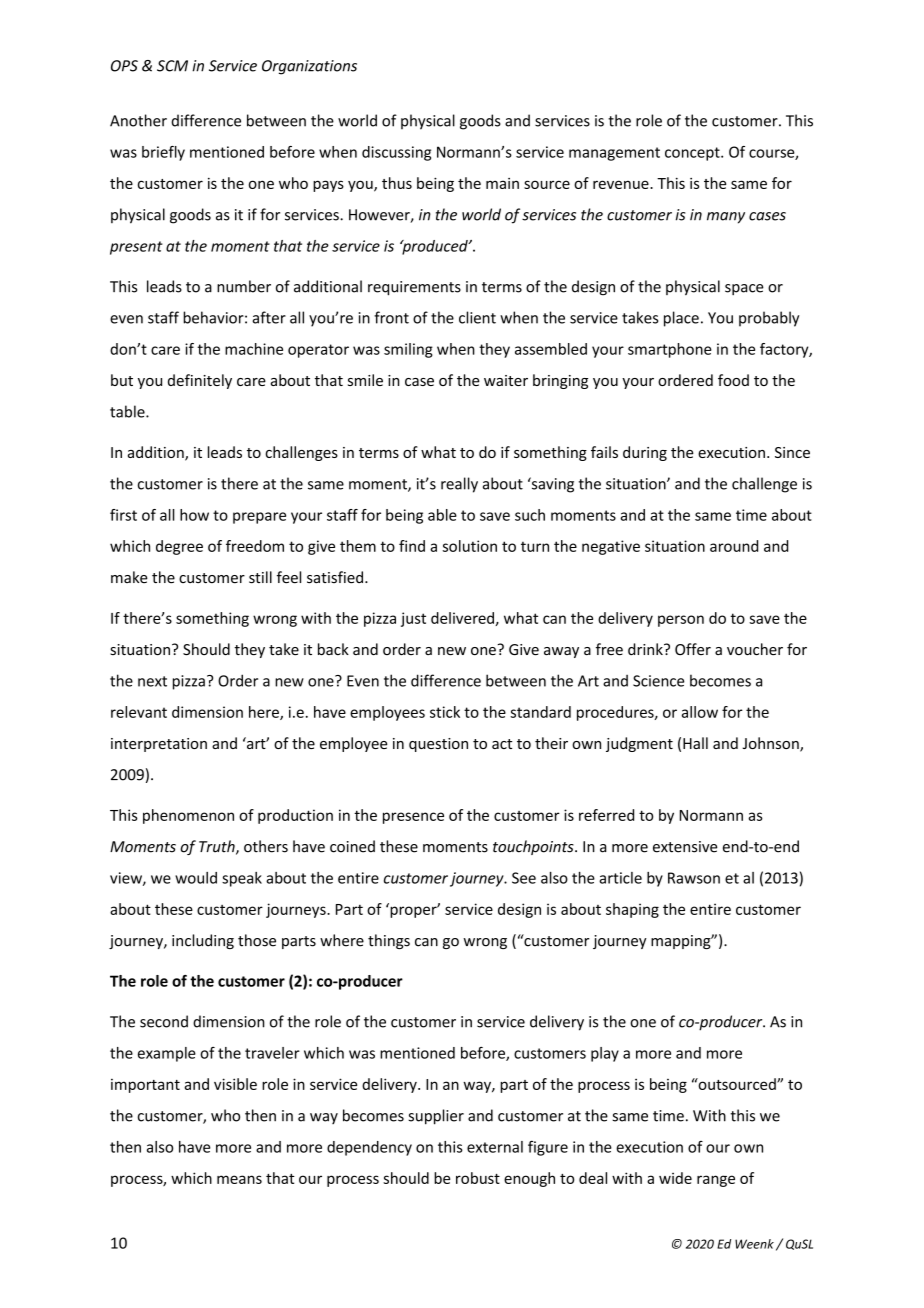  I want to click on degree, so click(179, 547).
